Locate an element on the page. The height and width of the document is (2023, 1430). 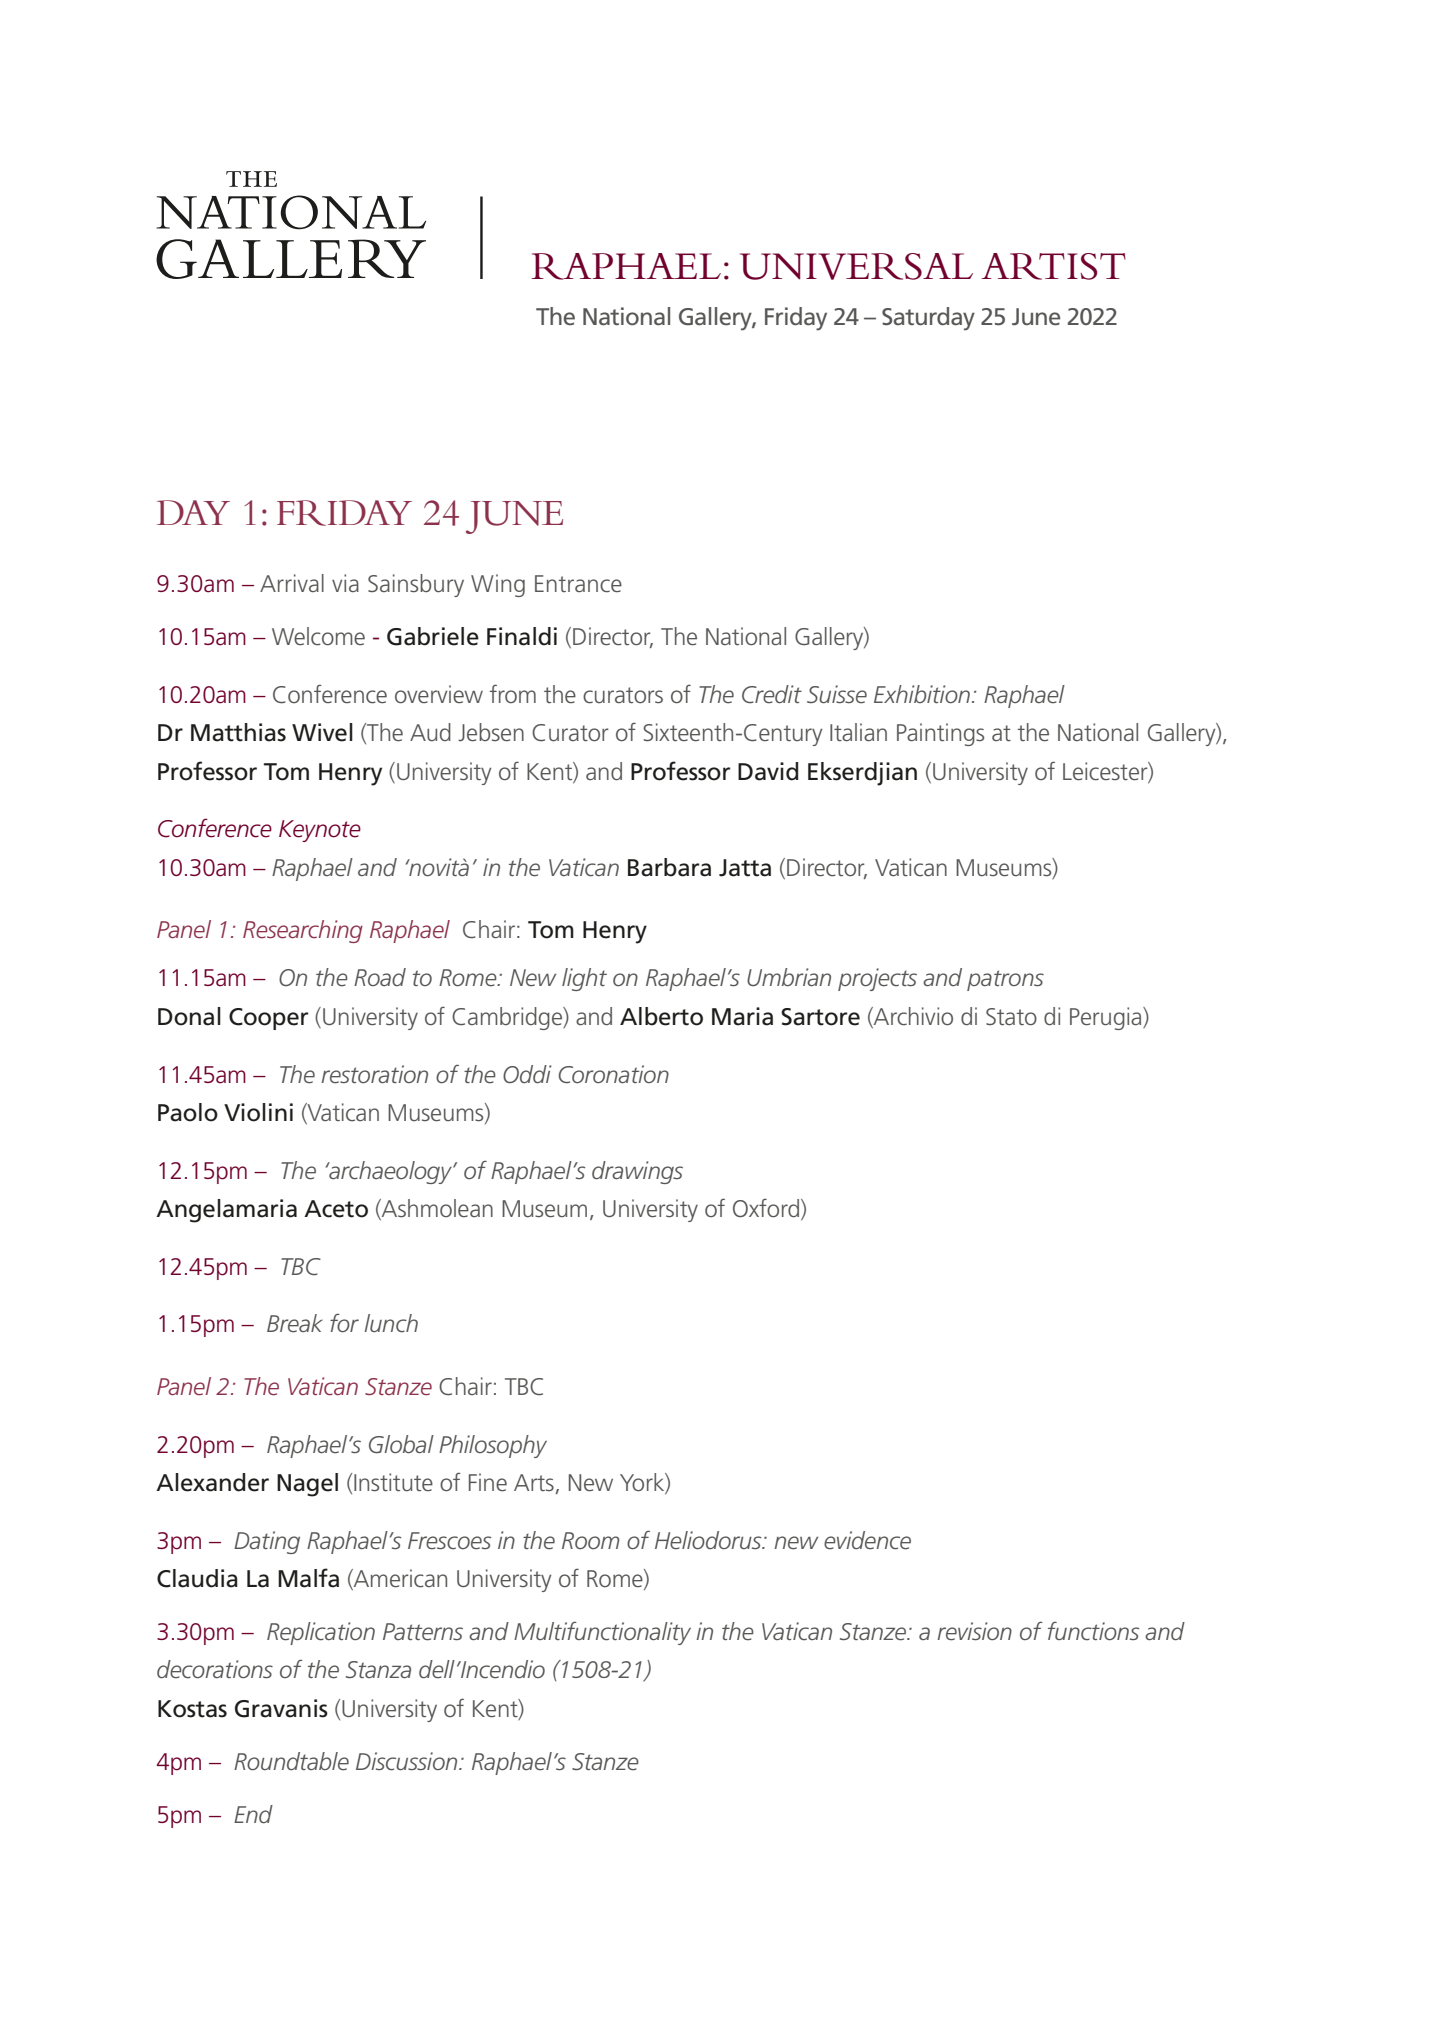
Saturday is located at coordinates (928, 319).
